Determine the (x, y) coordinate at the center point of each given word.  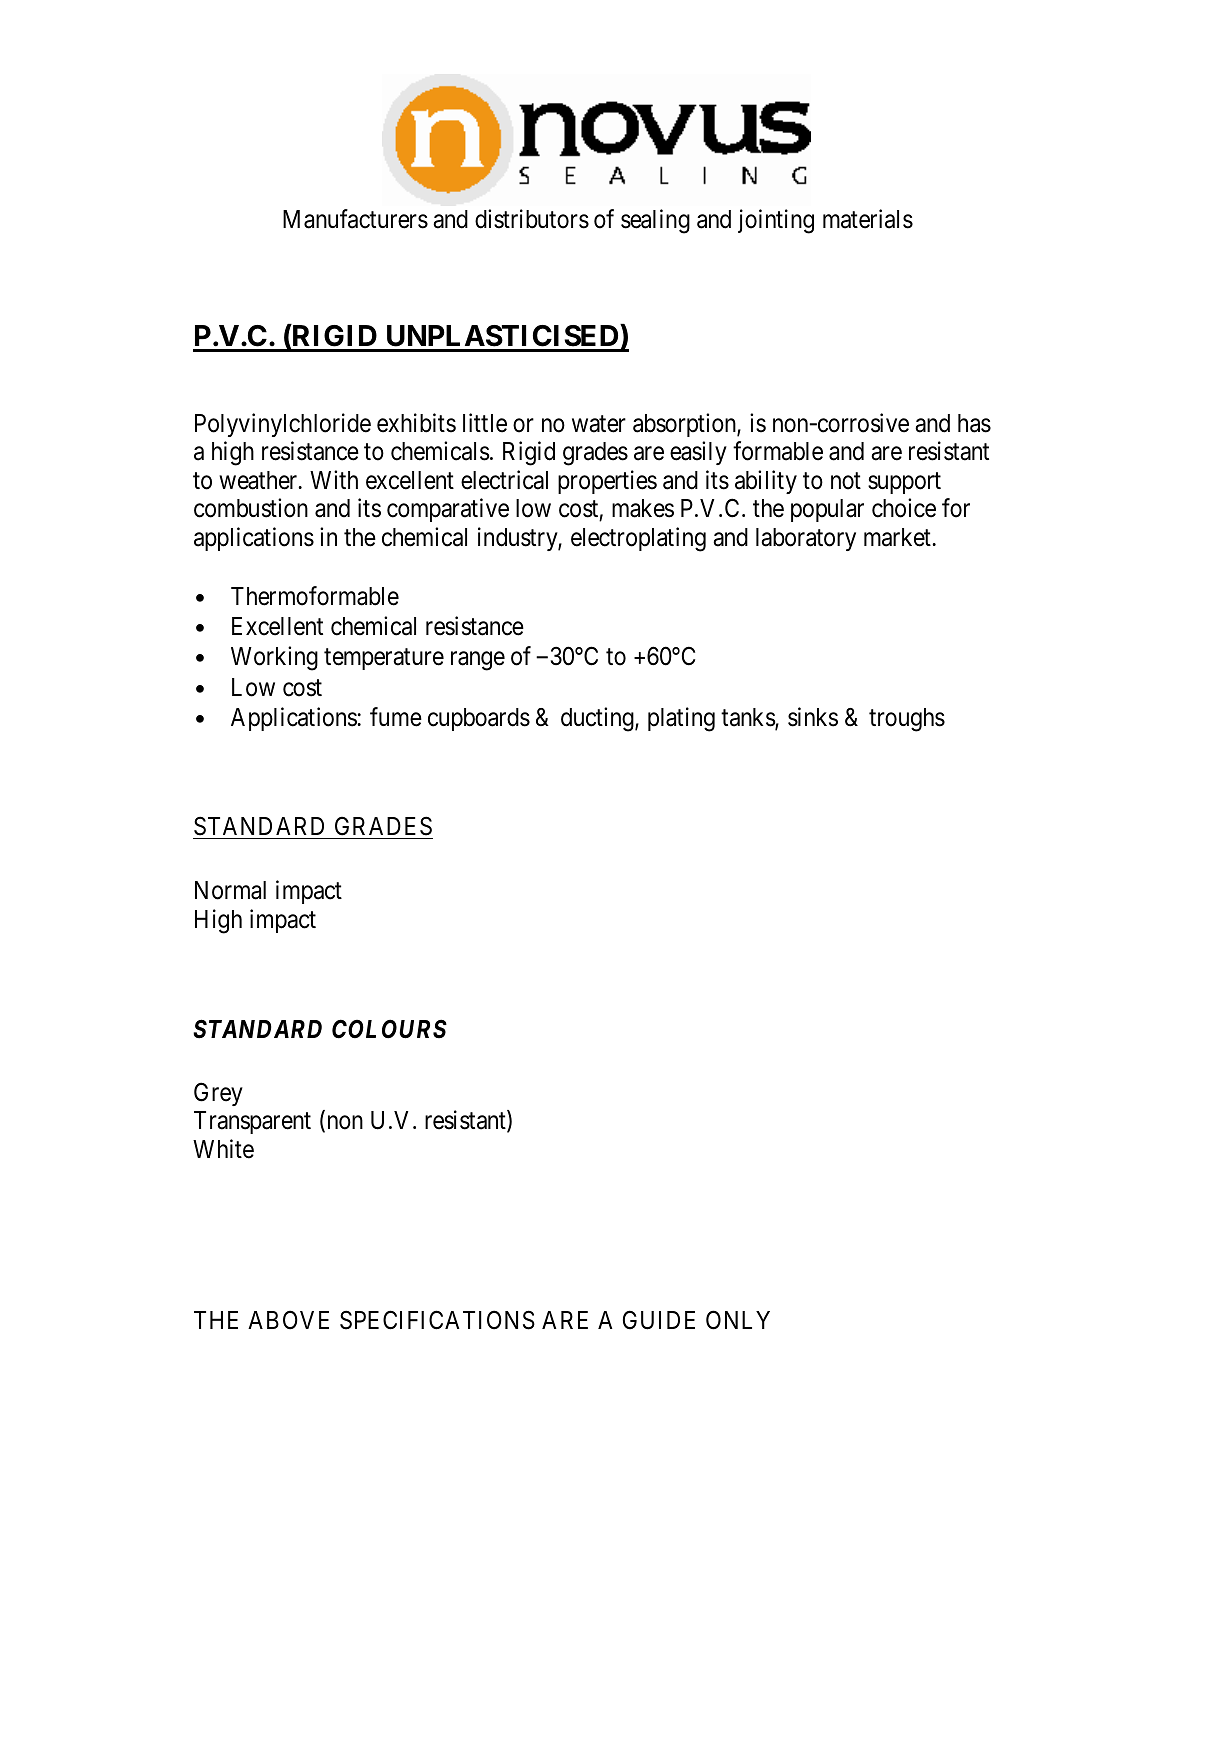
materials (868, 219)
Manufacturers (355, 219)
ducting (598, 719)
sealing (655, 221)
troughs (907, 720)
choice (904, 508)
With (334, 479)
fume (396, 717)
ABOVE (288, 1320)
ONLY (738, 1320)
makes (643, 508)
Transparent (252, 1122)
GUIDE (659, 1320)
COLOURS (389, 1029)
